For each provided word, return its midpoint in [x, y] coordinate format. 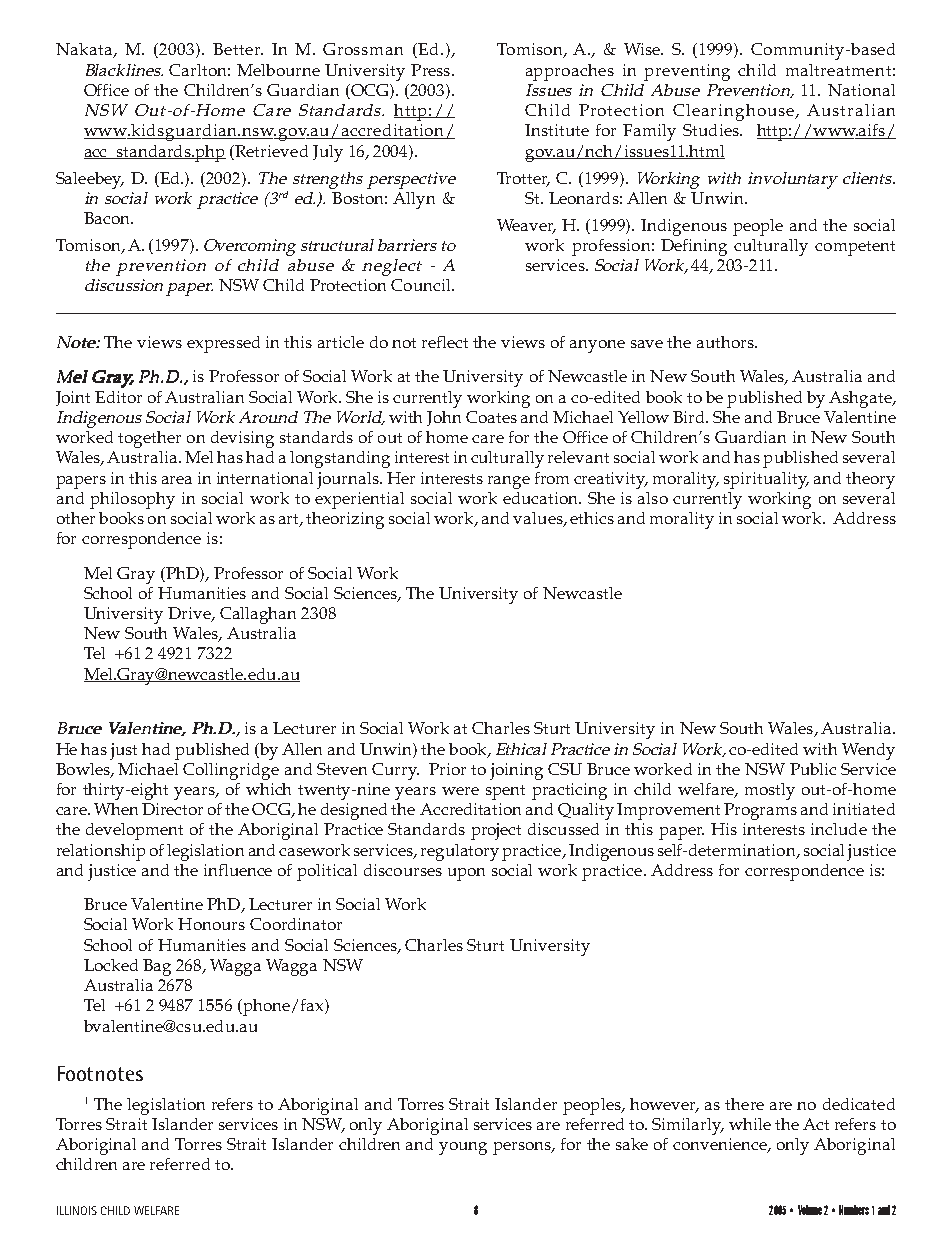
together [149, 439]
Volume [810, 1210]
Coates [491, 417]
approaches [570, 72]
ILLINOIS [77, 1210]
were [460, 791]
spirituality [766, 480]
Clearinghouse [735, 112]
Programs [760, 811]
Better [238, 49]
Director [172, 809]
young [463, 1148]
